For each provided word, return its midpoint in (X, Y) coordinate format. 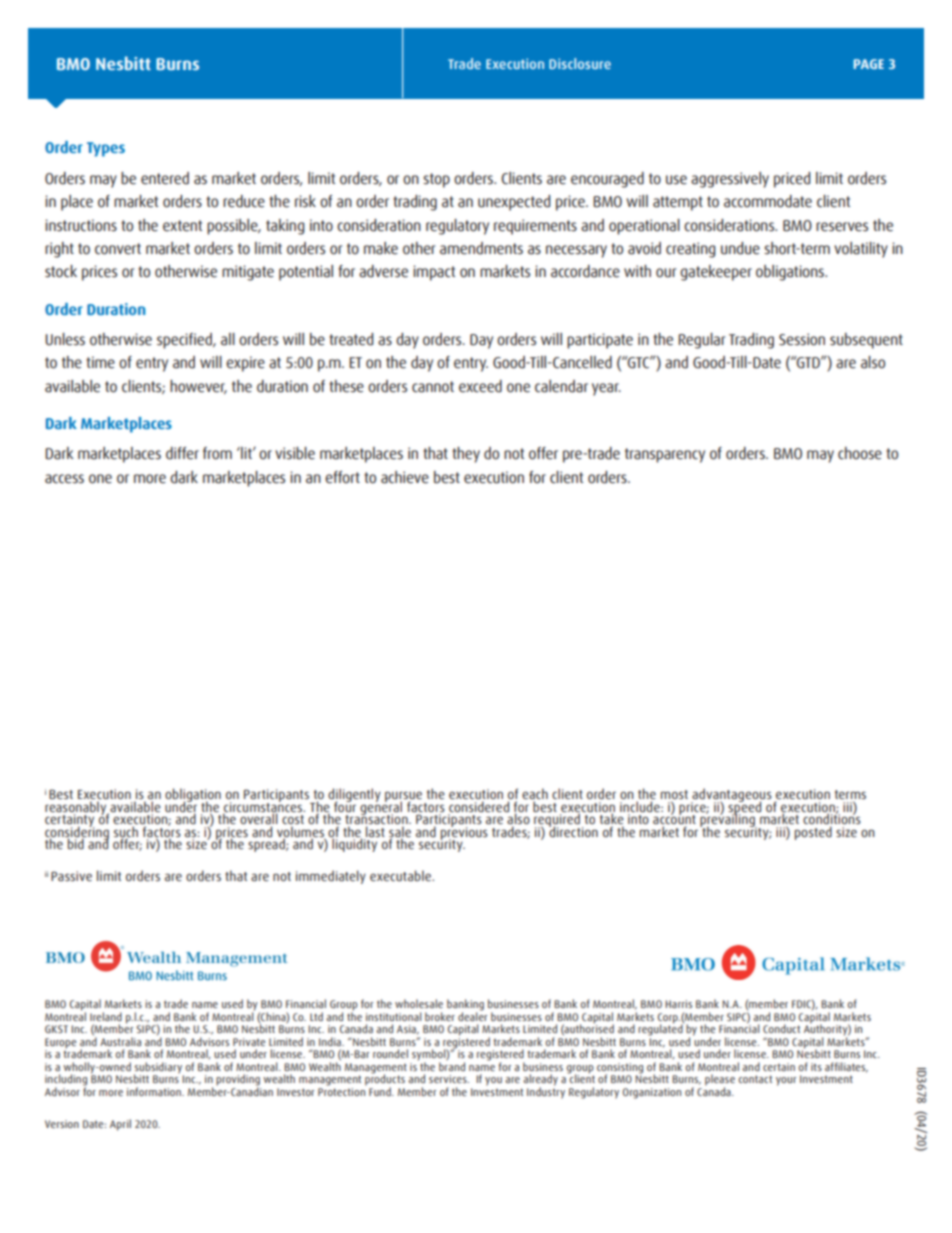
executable (401, 875)
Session (802, 339)
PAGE (869, 64)
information (155, 1091)
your (786, 1081)
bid (75, 842)
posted (813, 833)
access (64, 479)
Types (106, 149)
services (449, 1079)
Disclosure (580, 63)
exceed (480, 386)
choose (860, 453)
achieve (405, 477)
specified (185, 341)
